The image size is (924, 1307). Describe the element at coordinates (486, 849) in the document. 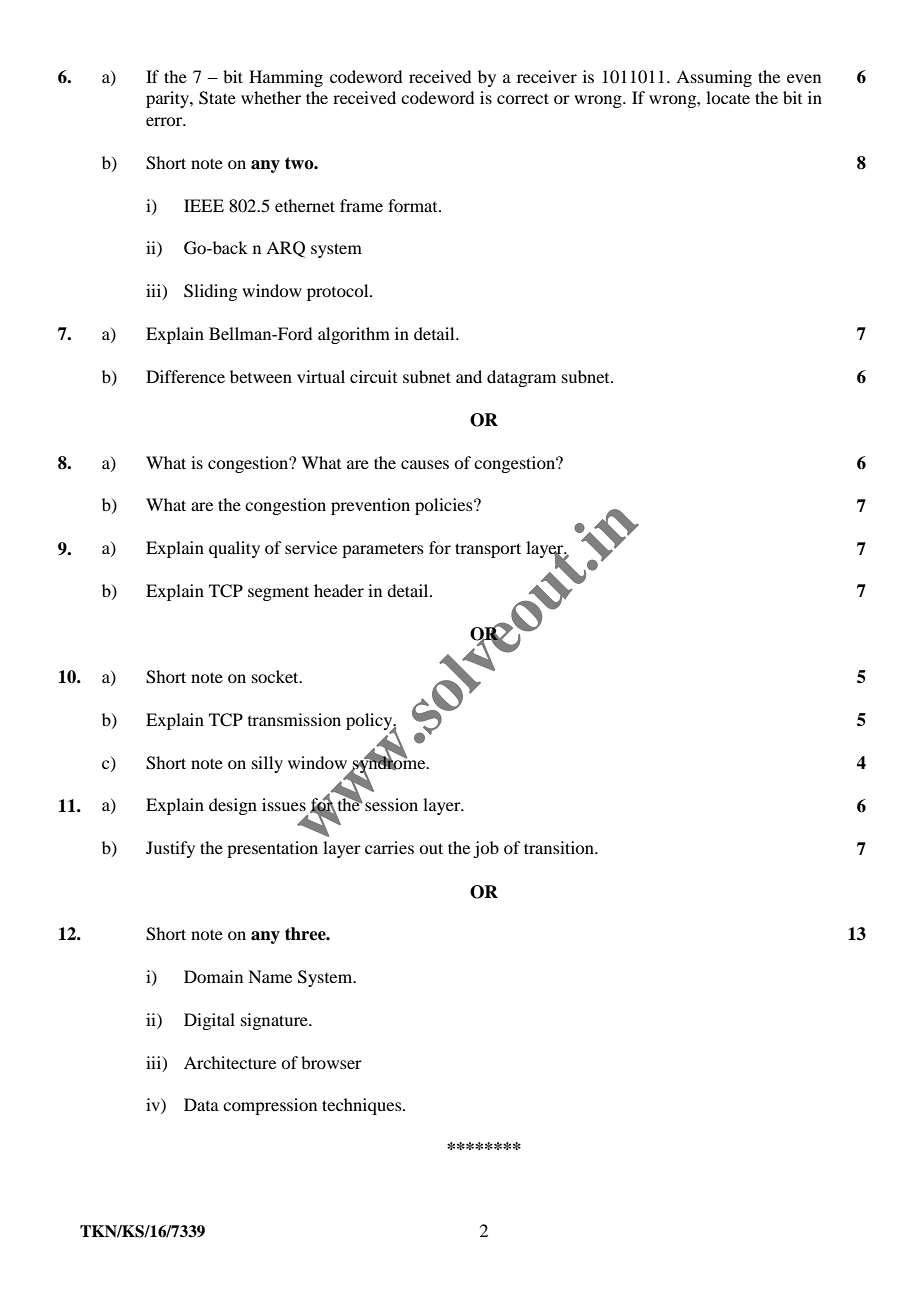

I see `job` at that location.
